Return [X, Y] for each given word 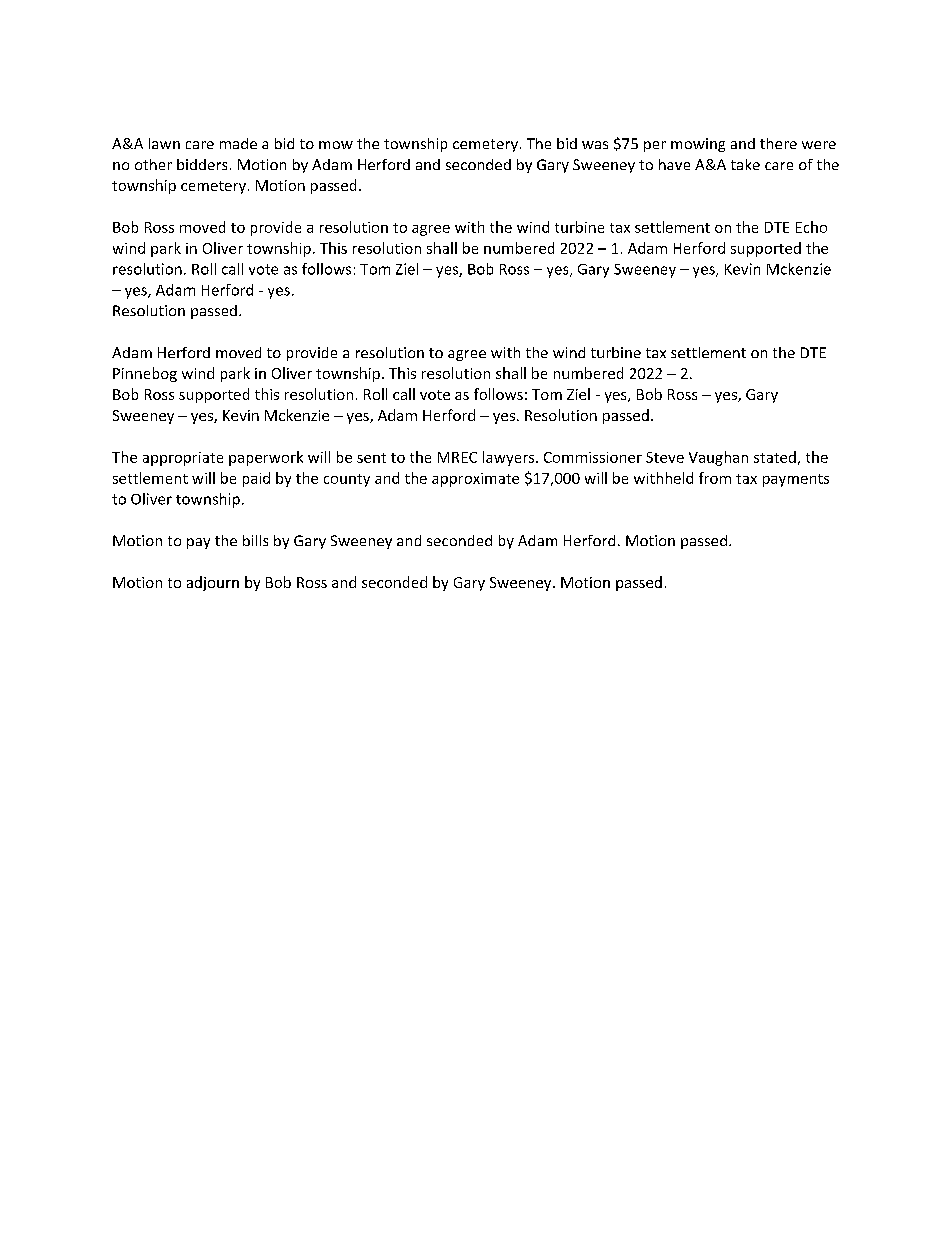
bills [255, 540]
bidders [202, 164]
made [238, 143]
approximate [475, 480]
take [745, 164]
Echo [811, 227]
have [674, 164]
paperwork [266, 458]
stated [775, 457]
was [595, 145]
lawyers [510, 458]
